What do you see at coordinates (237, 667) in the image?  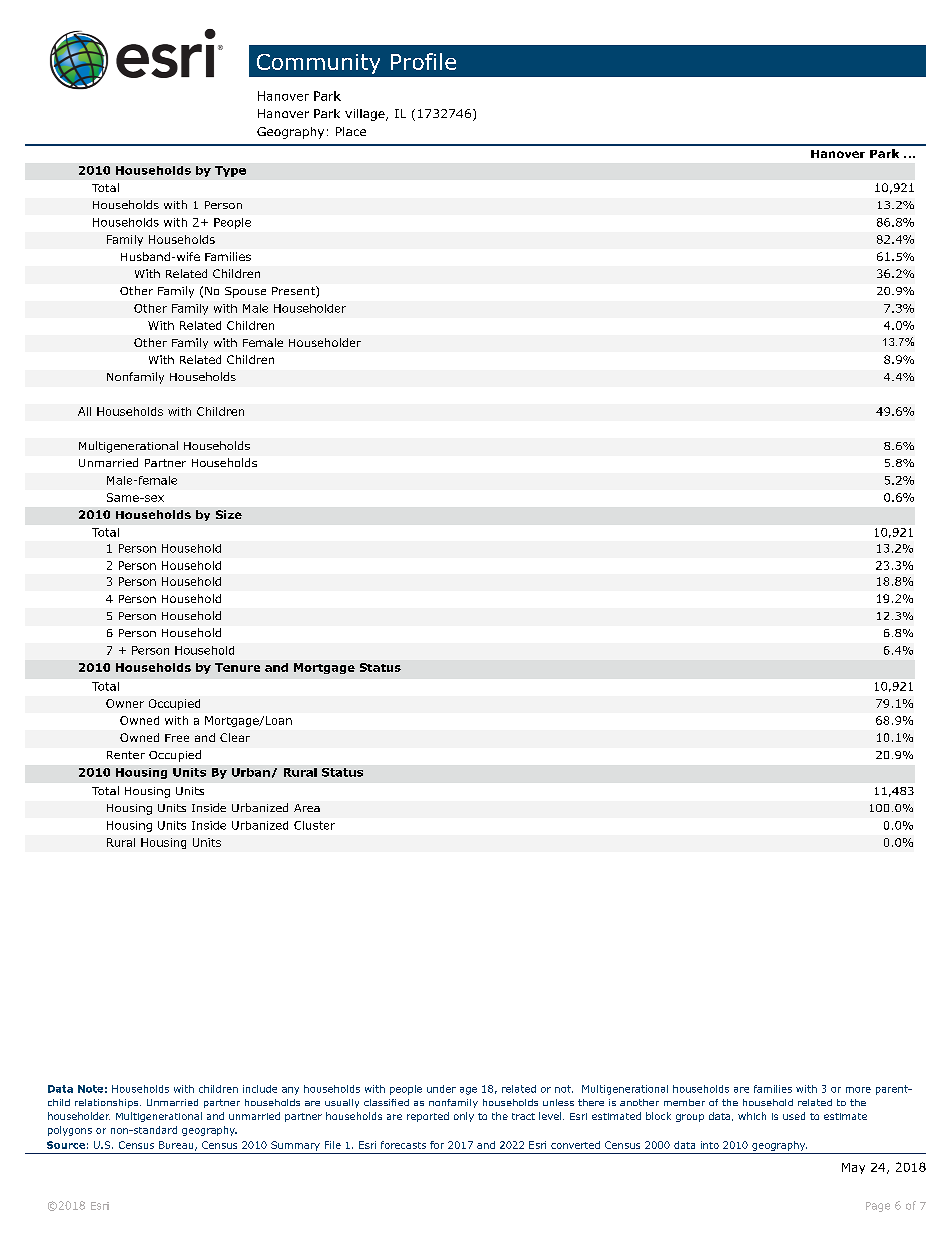 I see `Tenure` at bounding box center [237, 667].
